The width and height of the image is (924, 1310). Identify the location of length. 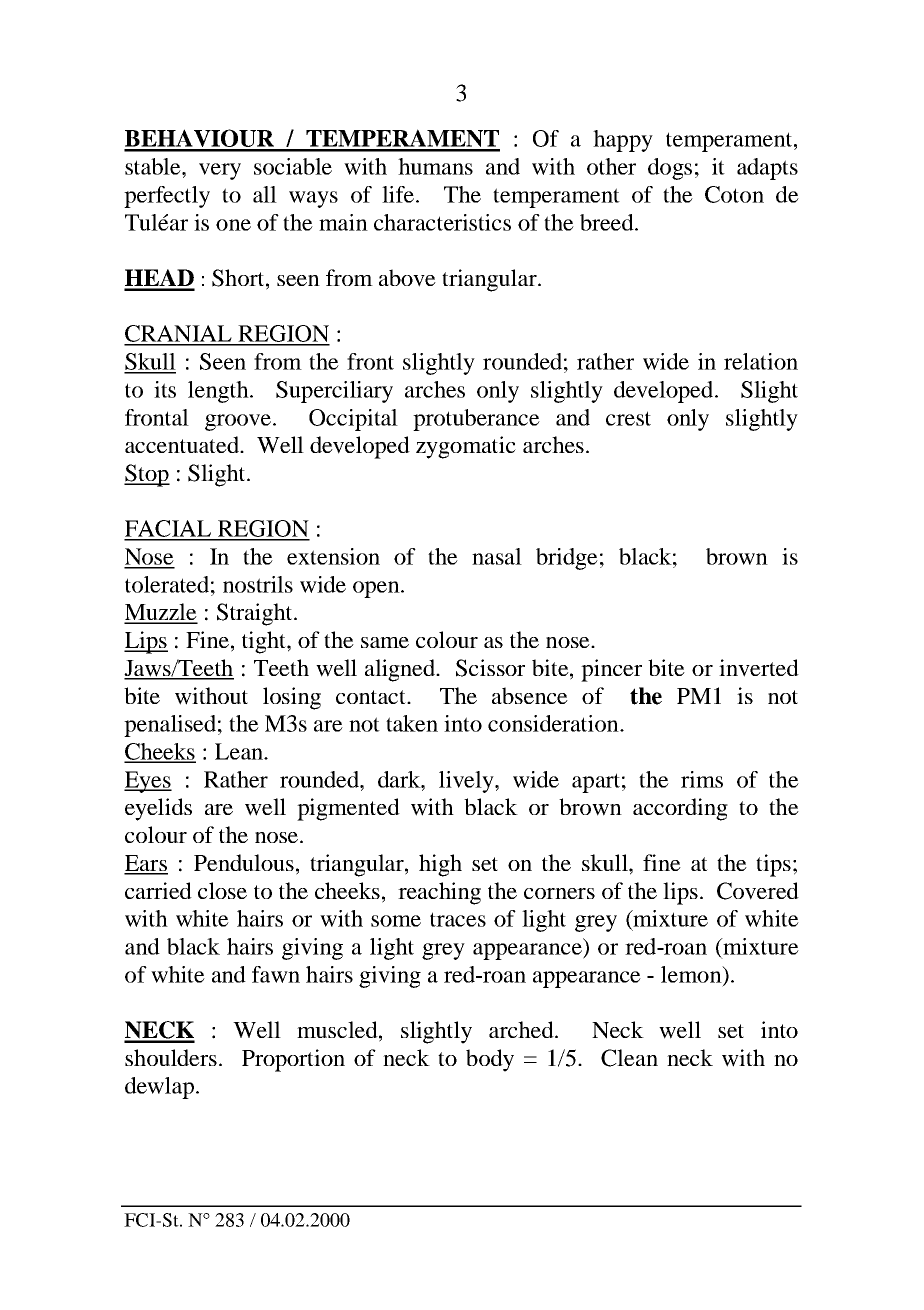
(219, 392).
